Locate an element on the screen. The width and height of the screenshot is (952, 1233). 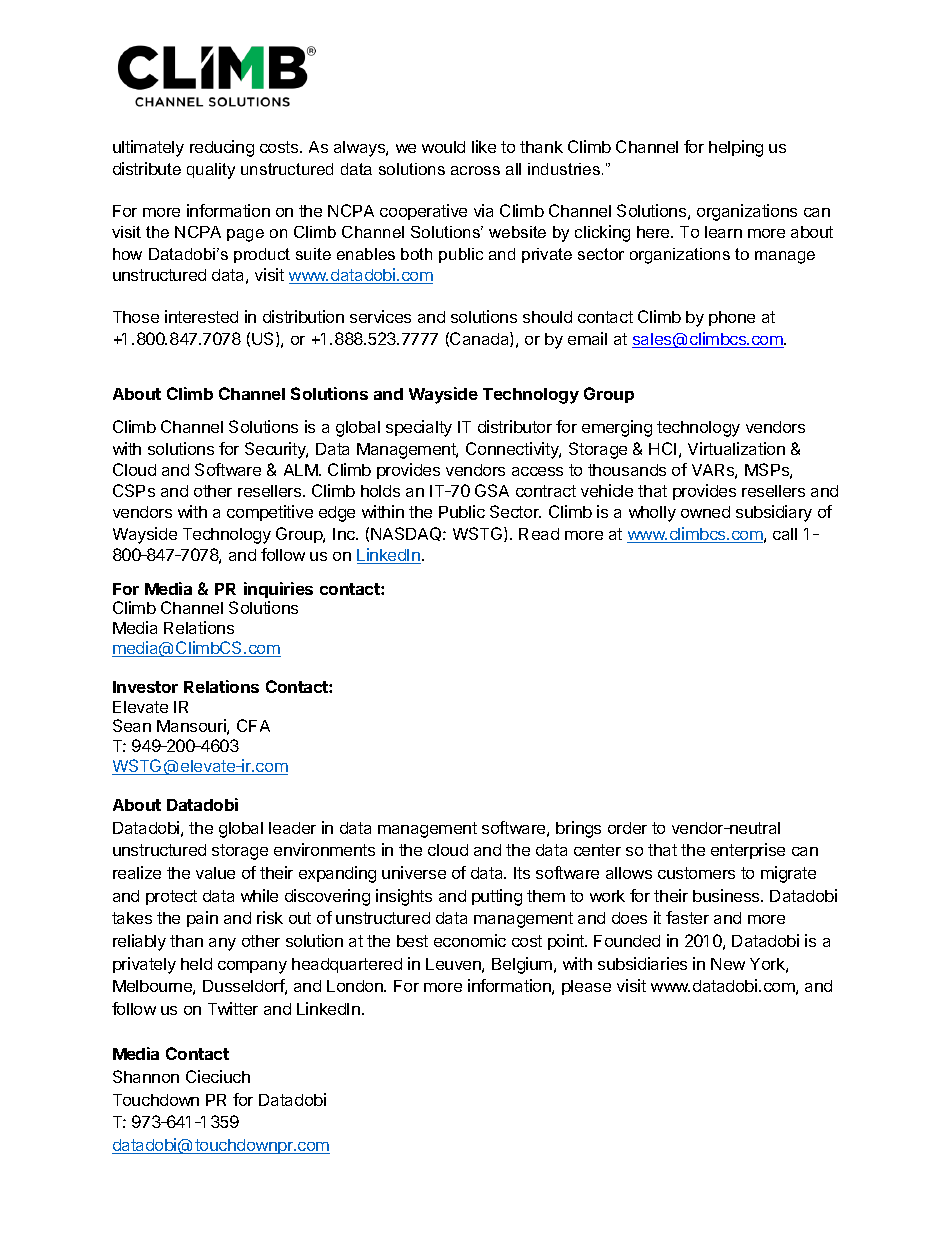
call is located at coordinates (785, 534).
